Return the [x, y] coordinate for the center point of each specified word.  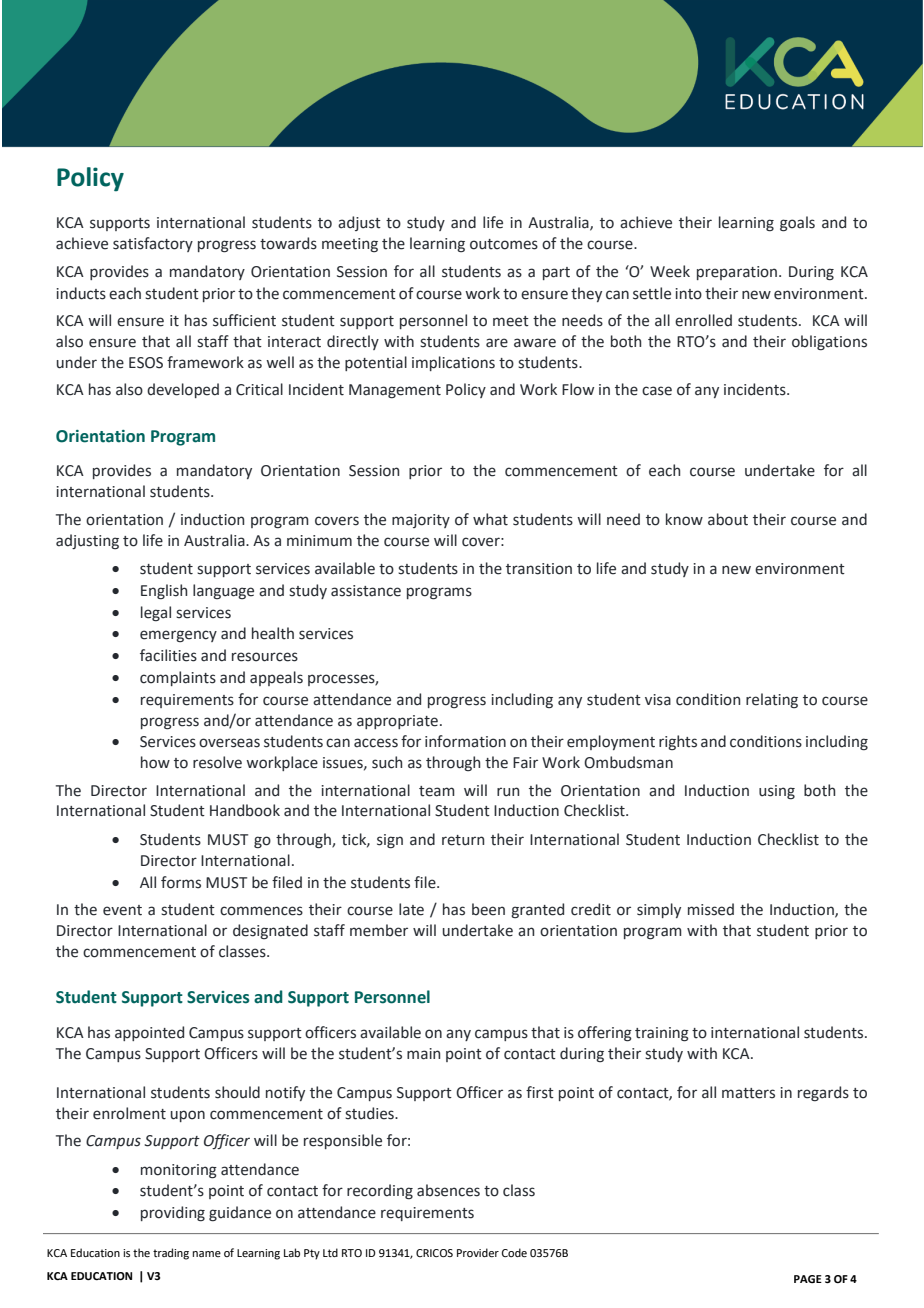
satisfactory [153, 244]
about [728, 519]
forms [181, 882]
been [488, 909]
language [223, 591]
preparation [737, 273]
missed [711, 909]
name [207, 1254]
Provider [478, 1252]
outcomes [504, 244]
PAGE [808, 1279]
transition [539, 569]
